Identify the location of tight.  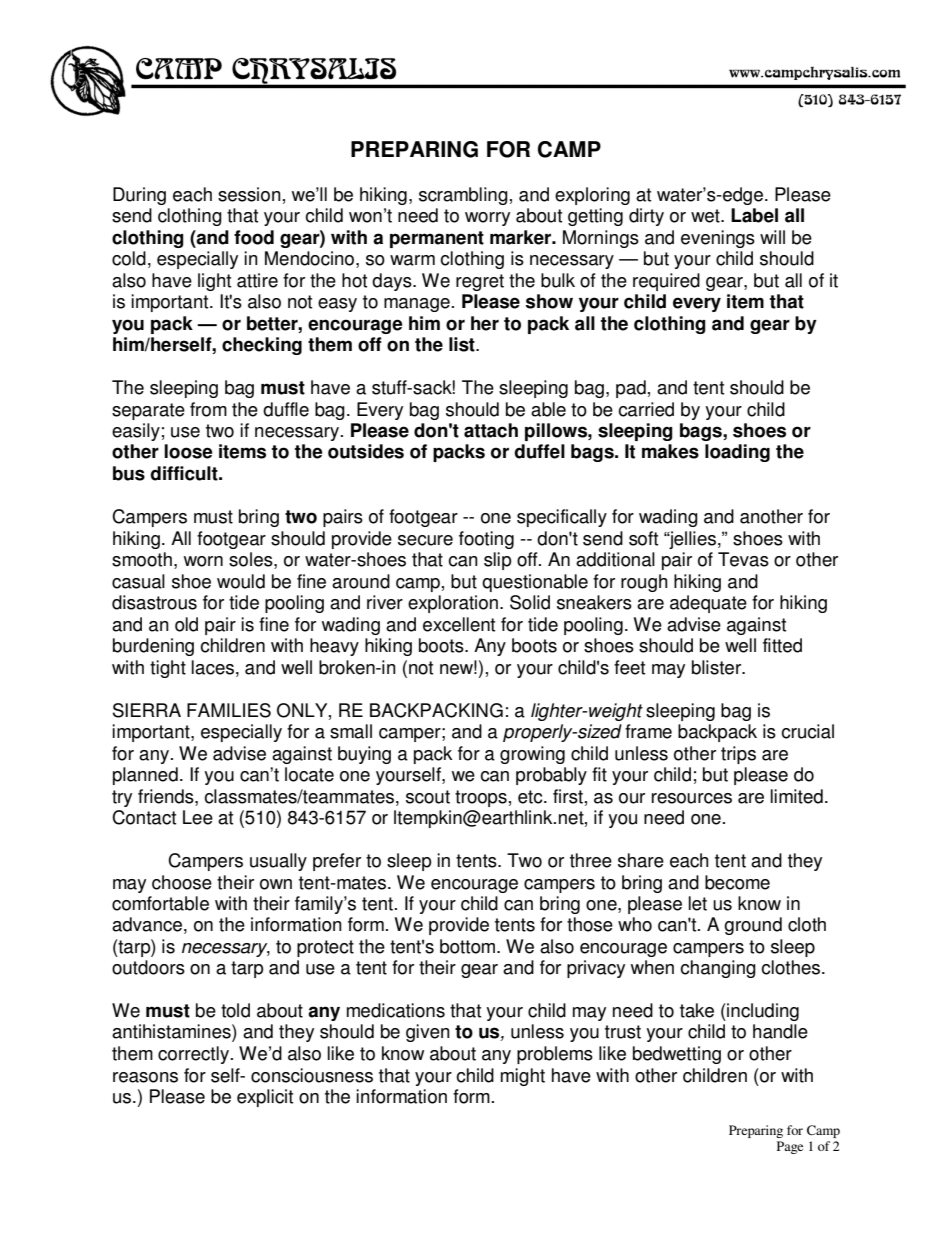
(168, 669).
